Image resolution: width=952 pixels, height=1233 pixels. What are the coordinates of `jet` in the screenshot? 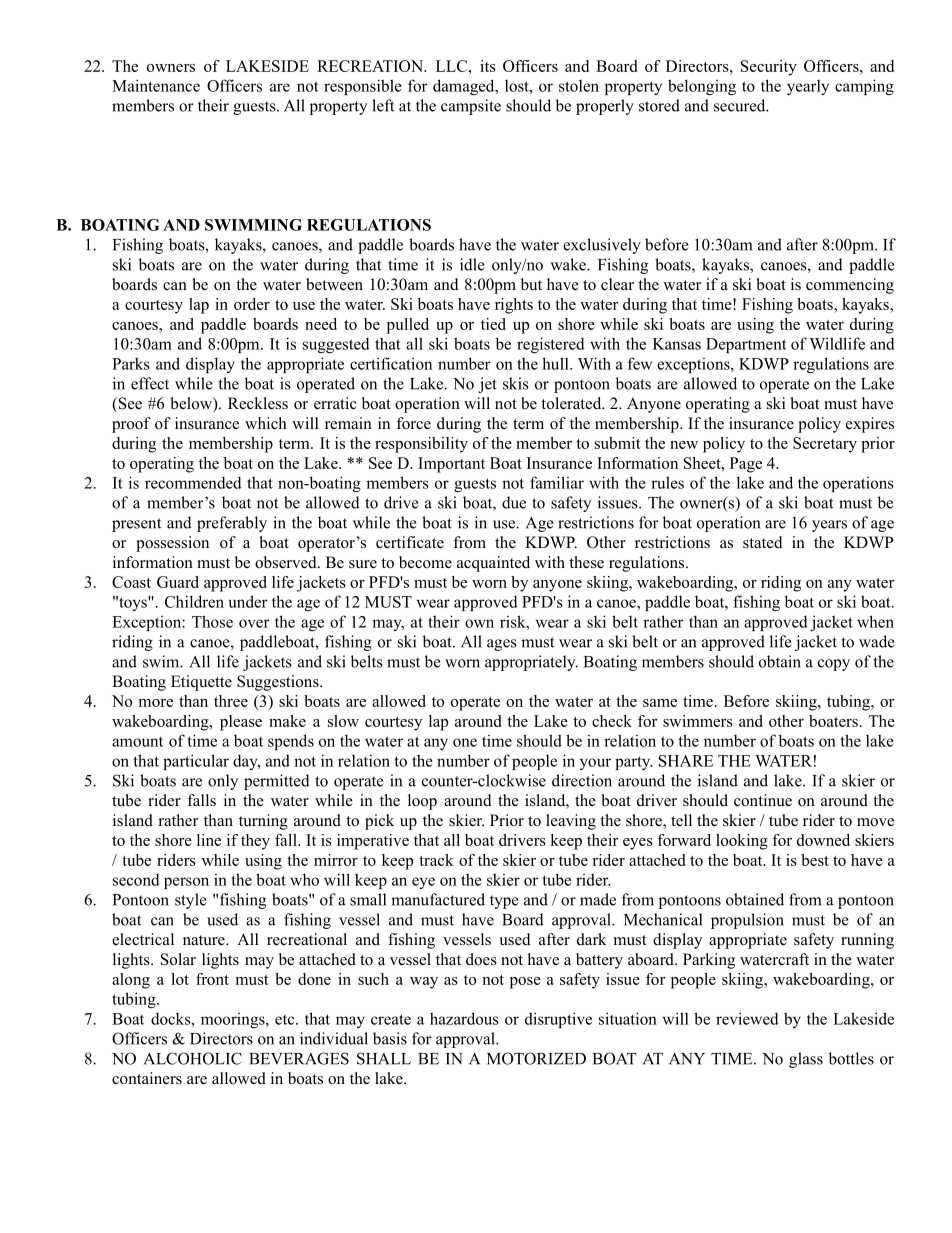 It's located at (487, 385).
